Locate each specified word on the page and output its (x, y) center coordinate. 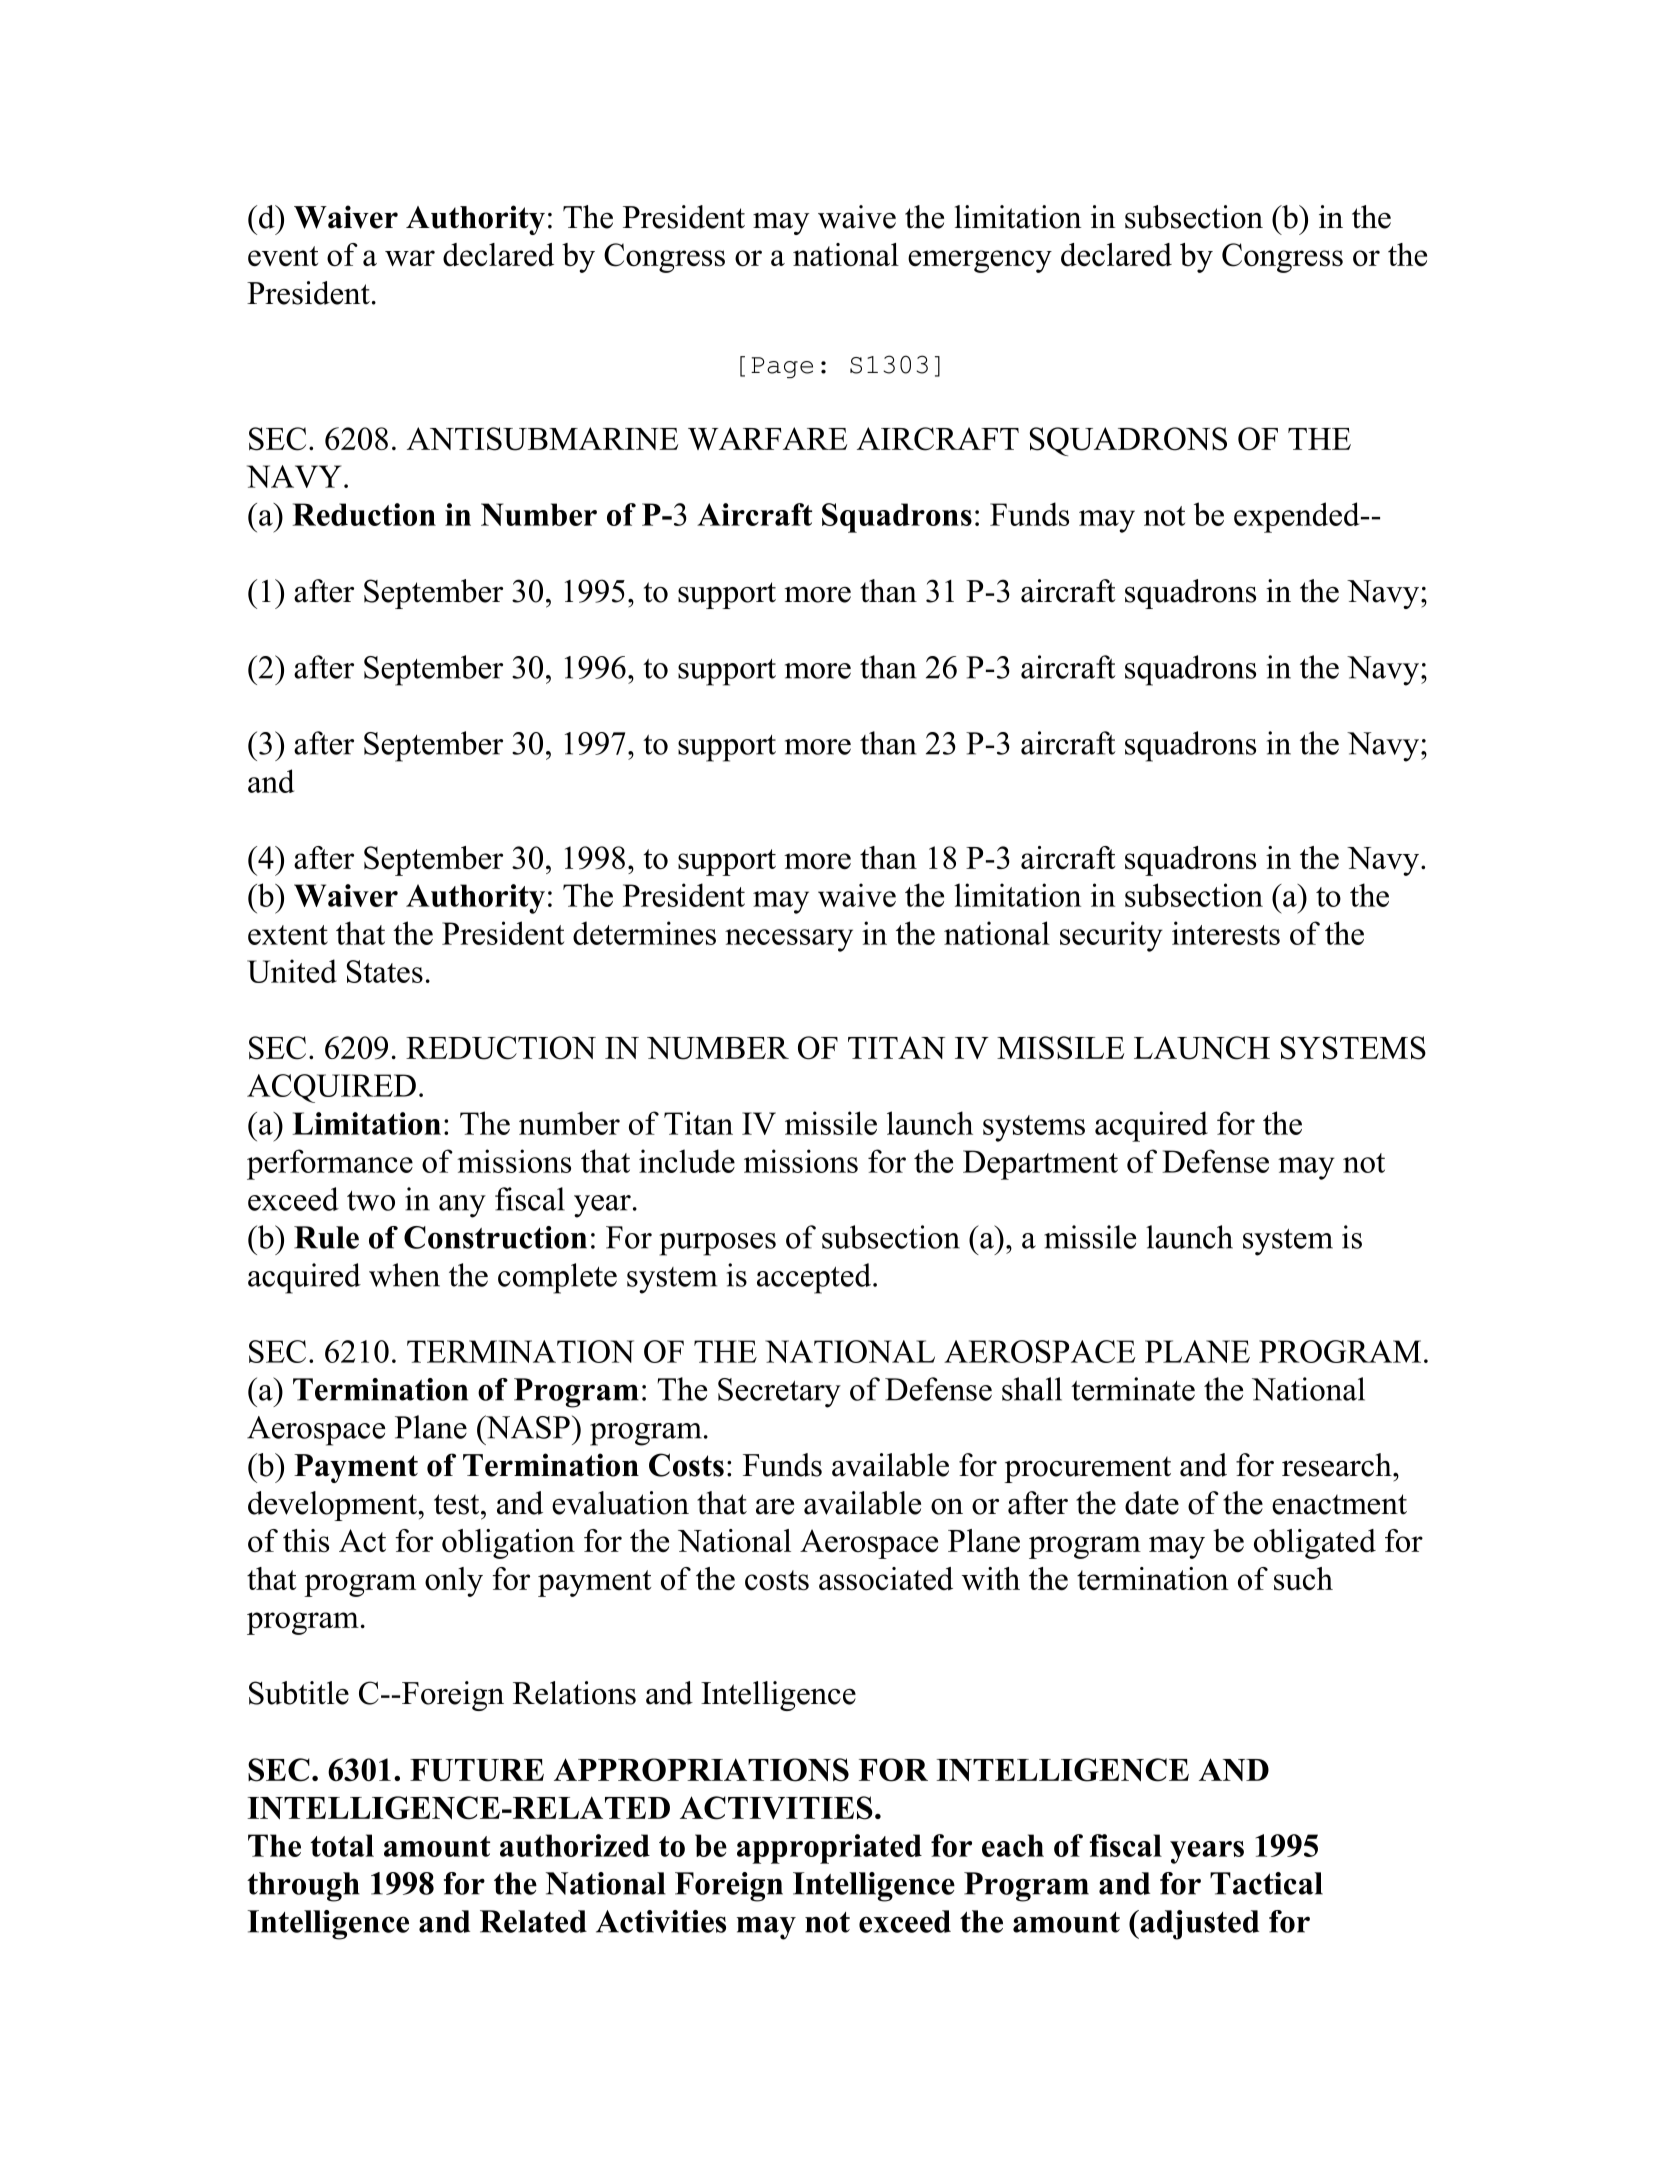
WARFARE (767, 438)
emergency (980, 261)
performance (330, 1164)
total (342, 1845)
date (1152, 1503)
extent (288, 935)
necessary (789, 940)
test (458, 1504)
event (283, 256)
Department (1040, 1165)
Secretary (779, 1393)
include (687, 1161)
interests (1226, 933)
